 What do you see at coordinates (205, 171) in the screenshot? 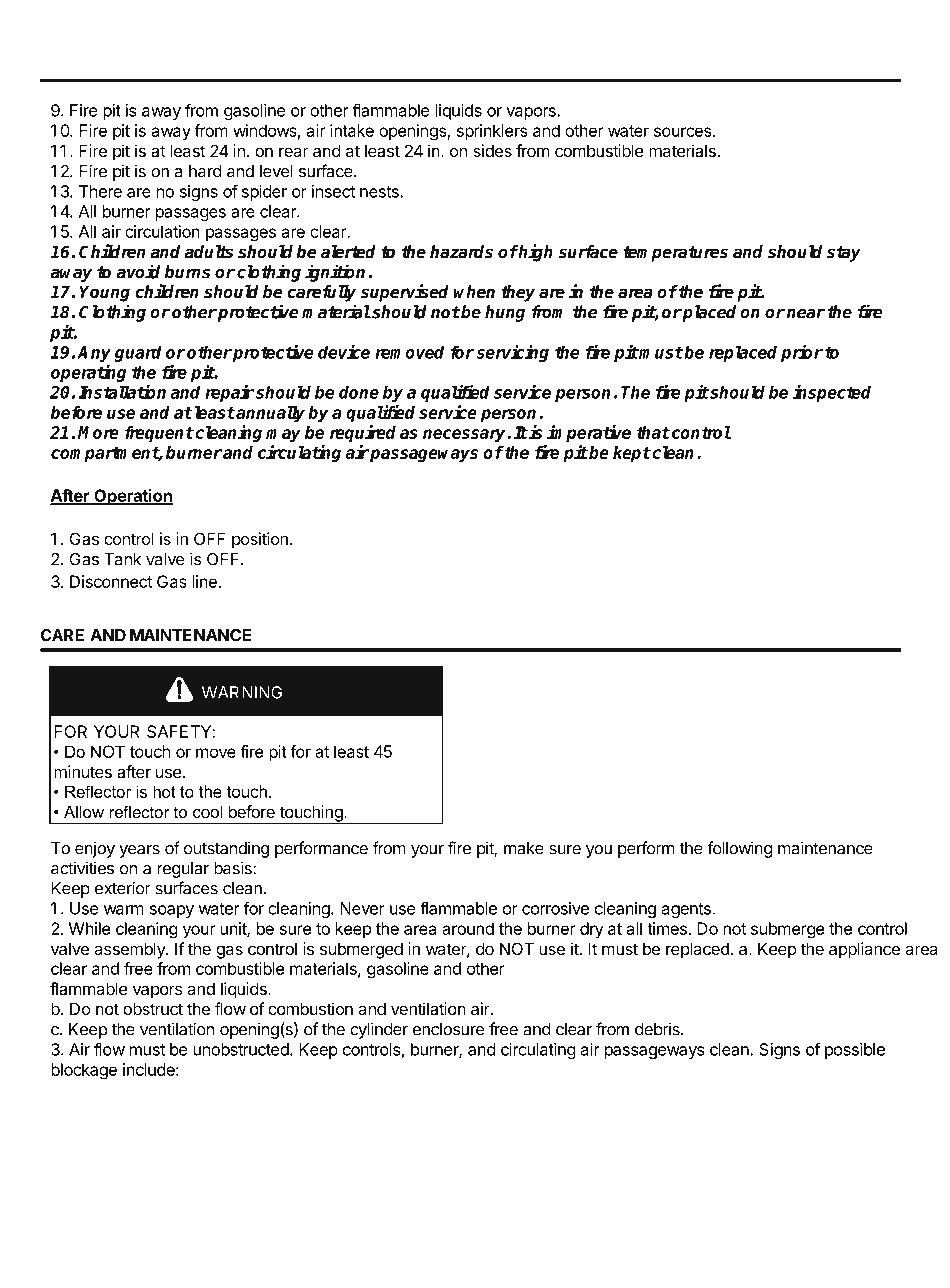
I see `hard` at bounding box center [205, 171].
